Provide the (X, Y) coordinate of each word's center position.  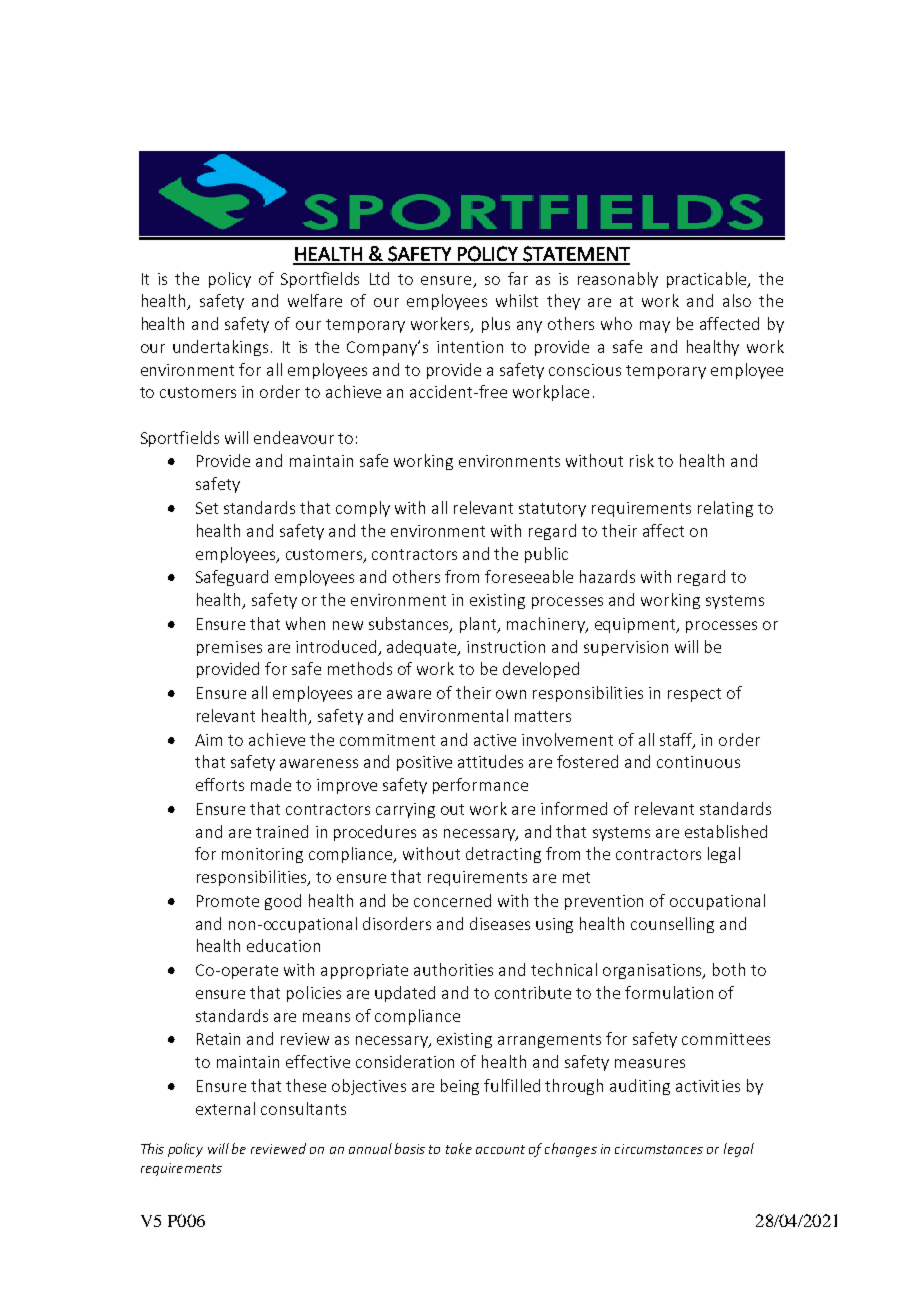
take (459, 1148)
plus (496, 325)
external (225, 1108)
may (655, 327)
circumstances (659, 1149)
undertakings (220, 348)
